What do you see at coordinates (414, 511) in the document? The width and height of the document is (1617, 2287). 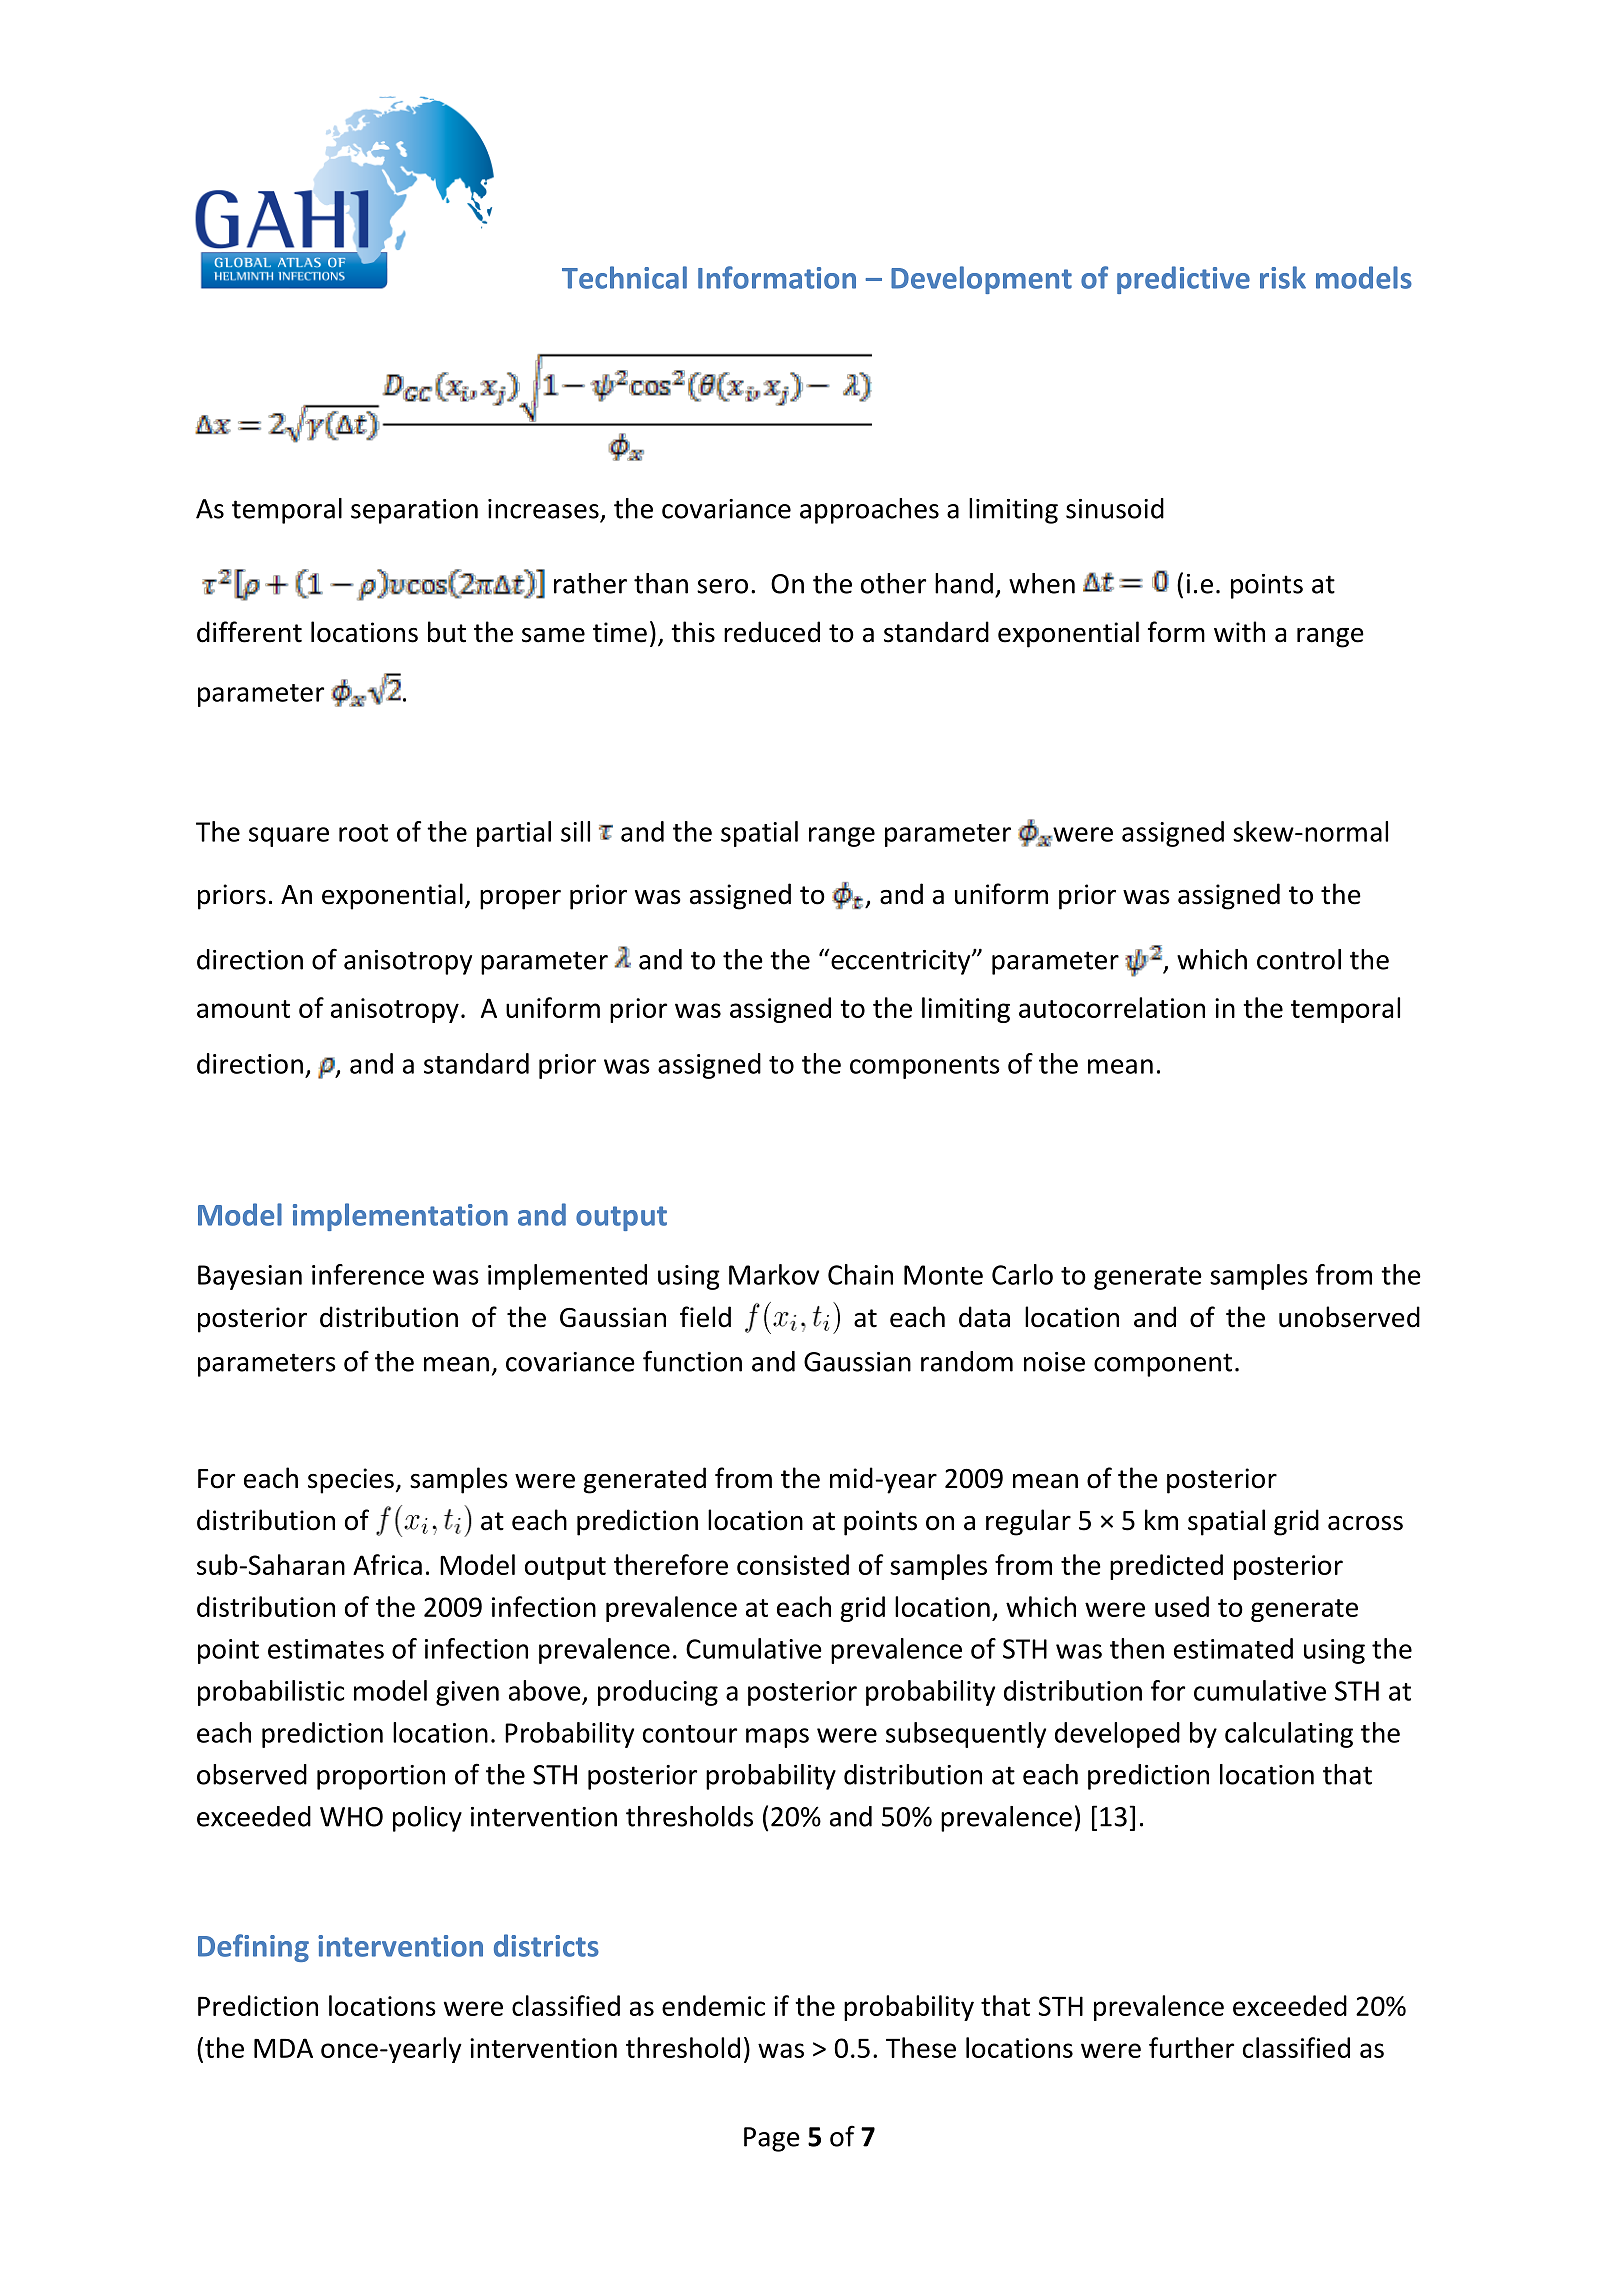 I see `separation` at bounding box center [414, 511].
